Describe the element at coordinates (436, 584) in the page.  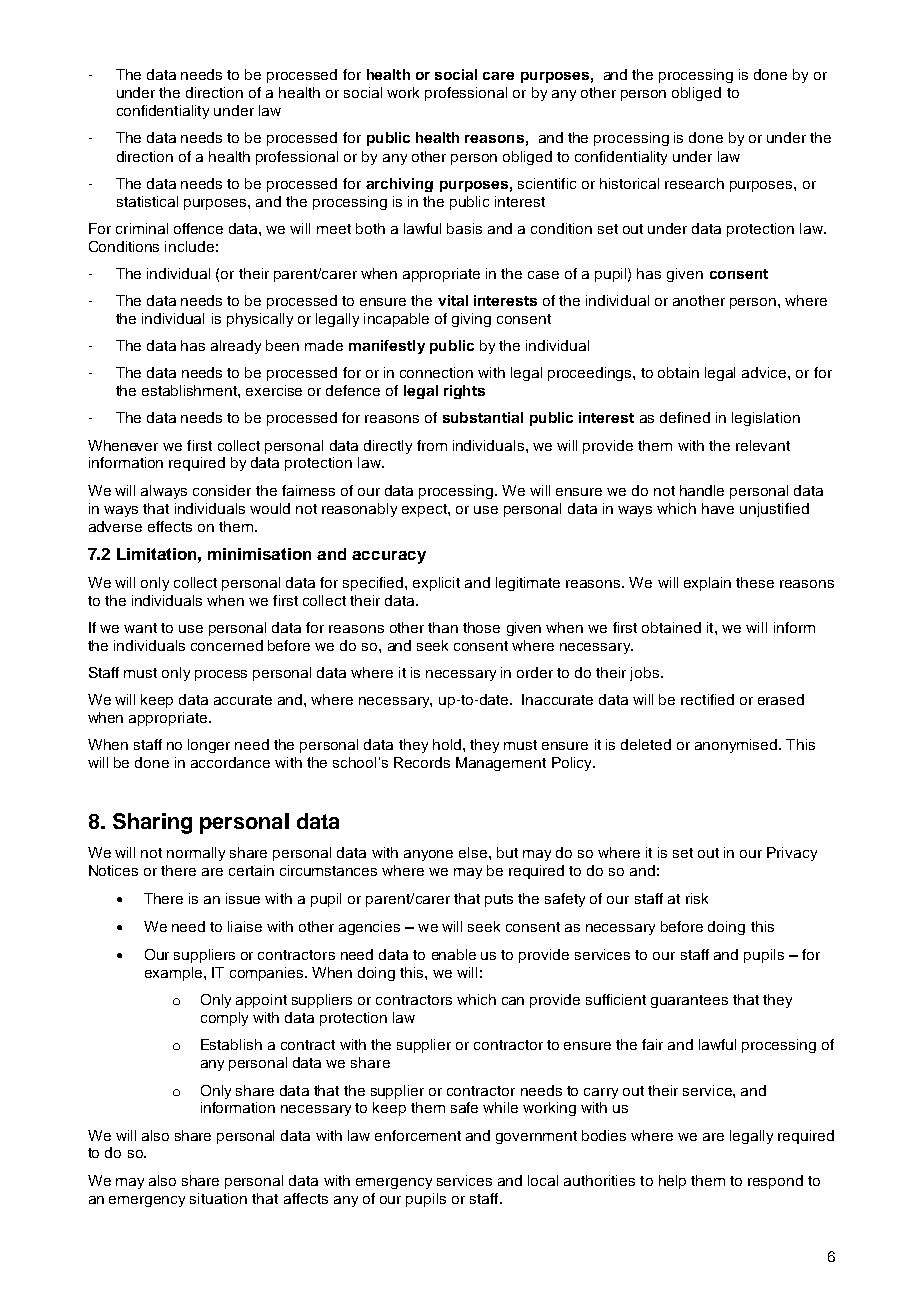
I see `explicit` at that location.
